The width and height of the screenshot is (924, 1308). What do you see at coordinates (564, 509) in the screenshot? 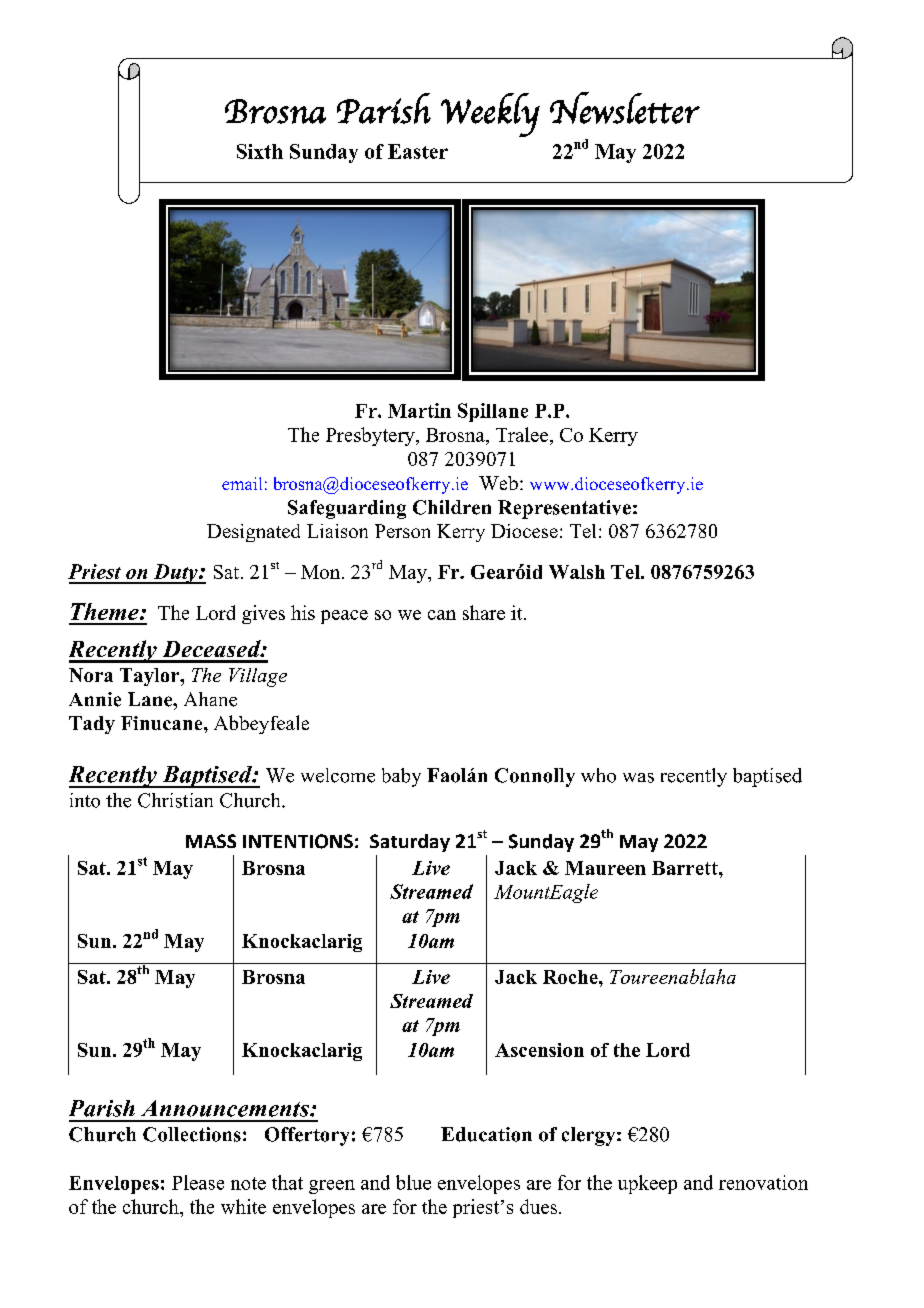
I see `Representative` at bounding box center [564, 509].
